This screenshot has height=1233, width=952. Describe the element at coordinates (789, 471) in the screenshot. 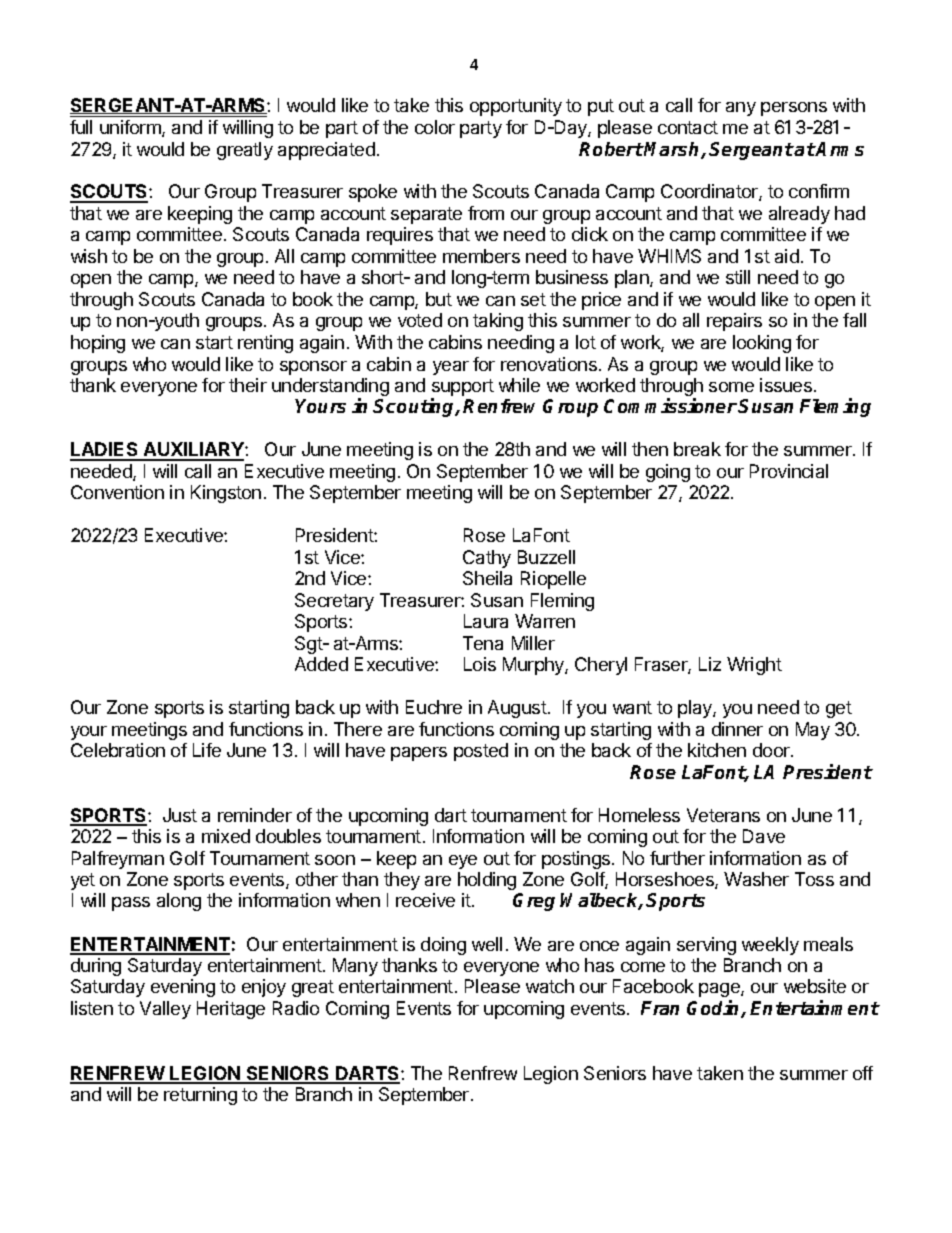

I see `Provincial` at that location.
